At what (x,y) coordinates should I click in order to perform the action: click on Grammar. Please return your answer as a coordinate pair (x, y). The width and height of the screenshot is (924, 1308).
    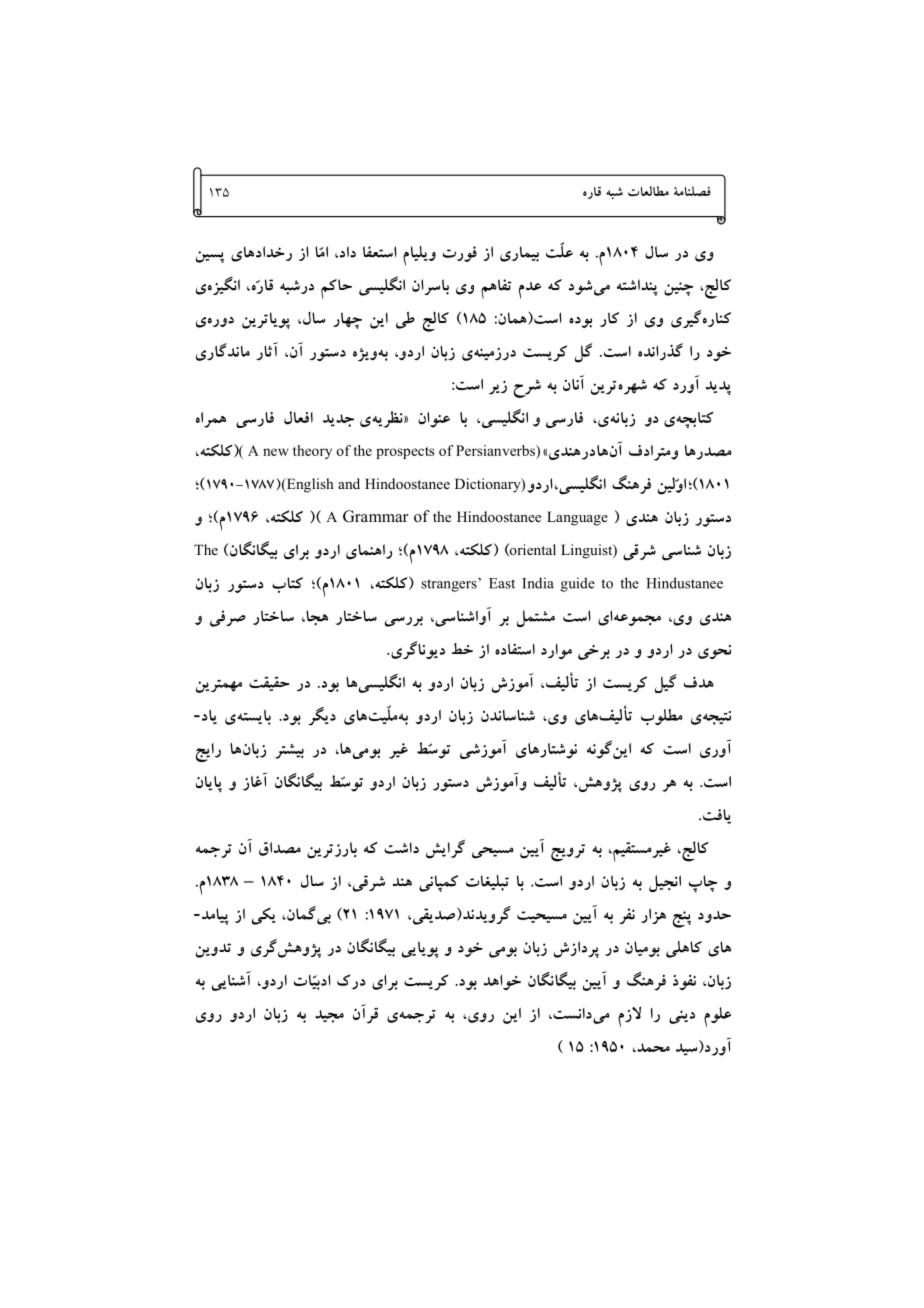
    Looking at the image, I should click on (375, 516).
